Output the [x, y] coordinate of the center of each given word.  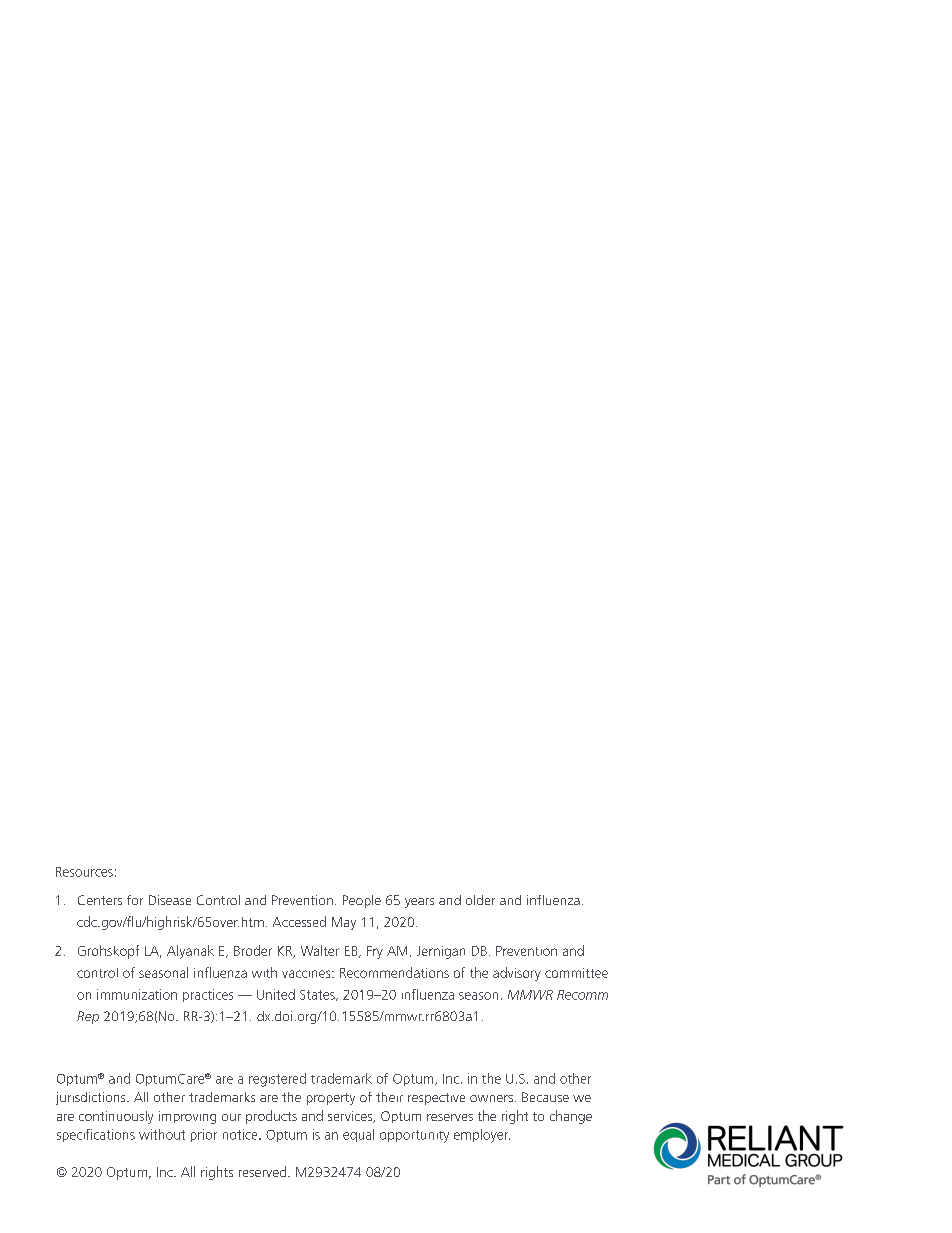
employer [482, 1136]
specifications [96, 1135]
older [480, 900]
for [135, 900]
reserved [264, 1171]
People [362, 901]
